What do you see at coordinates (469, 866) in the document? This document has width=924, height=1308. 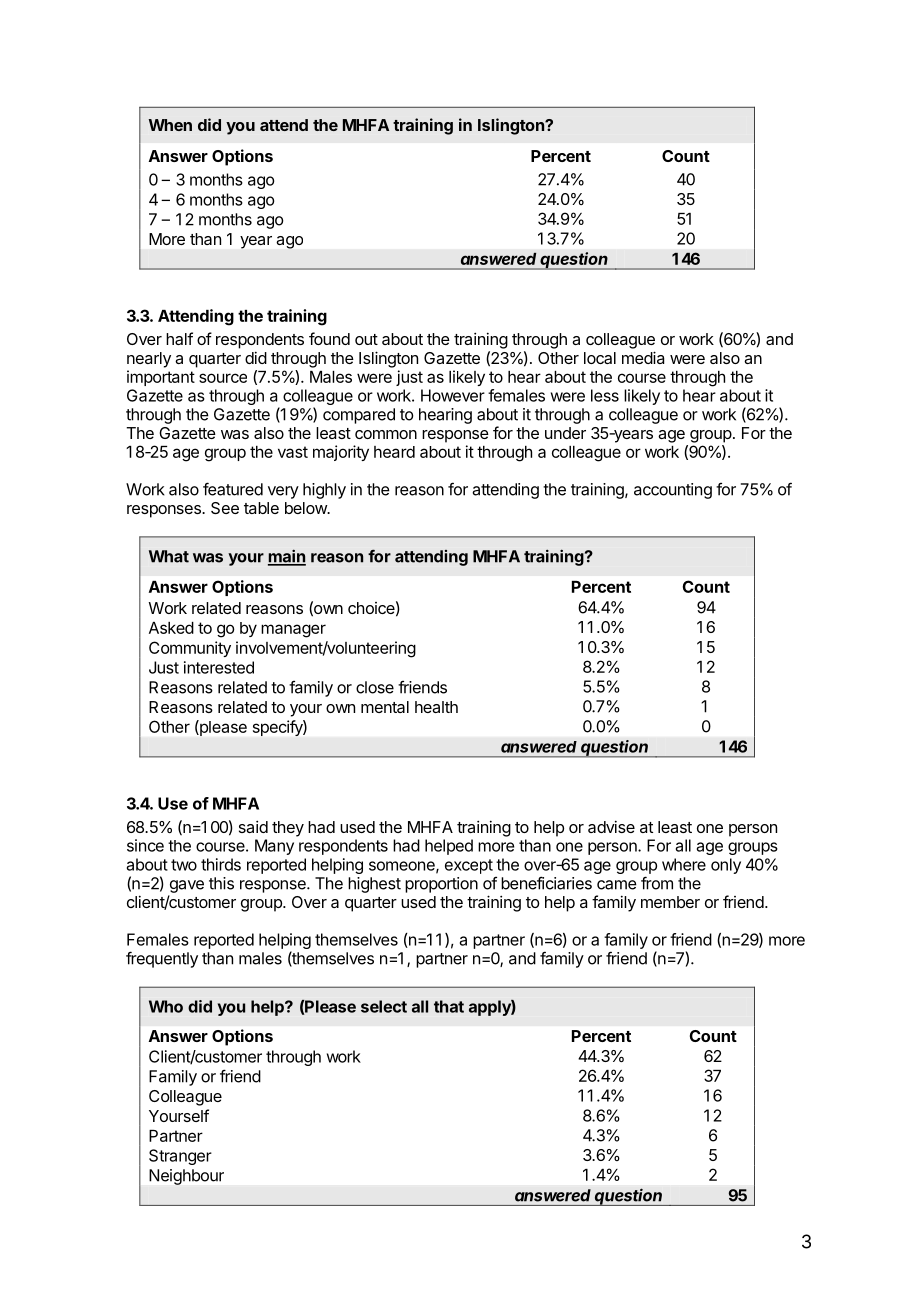 I see `except` at bounding box center [469, 866].
